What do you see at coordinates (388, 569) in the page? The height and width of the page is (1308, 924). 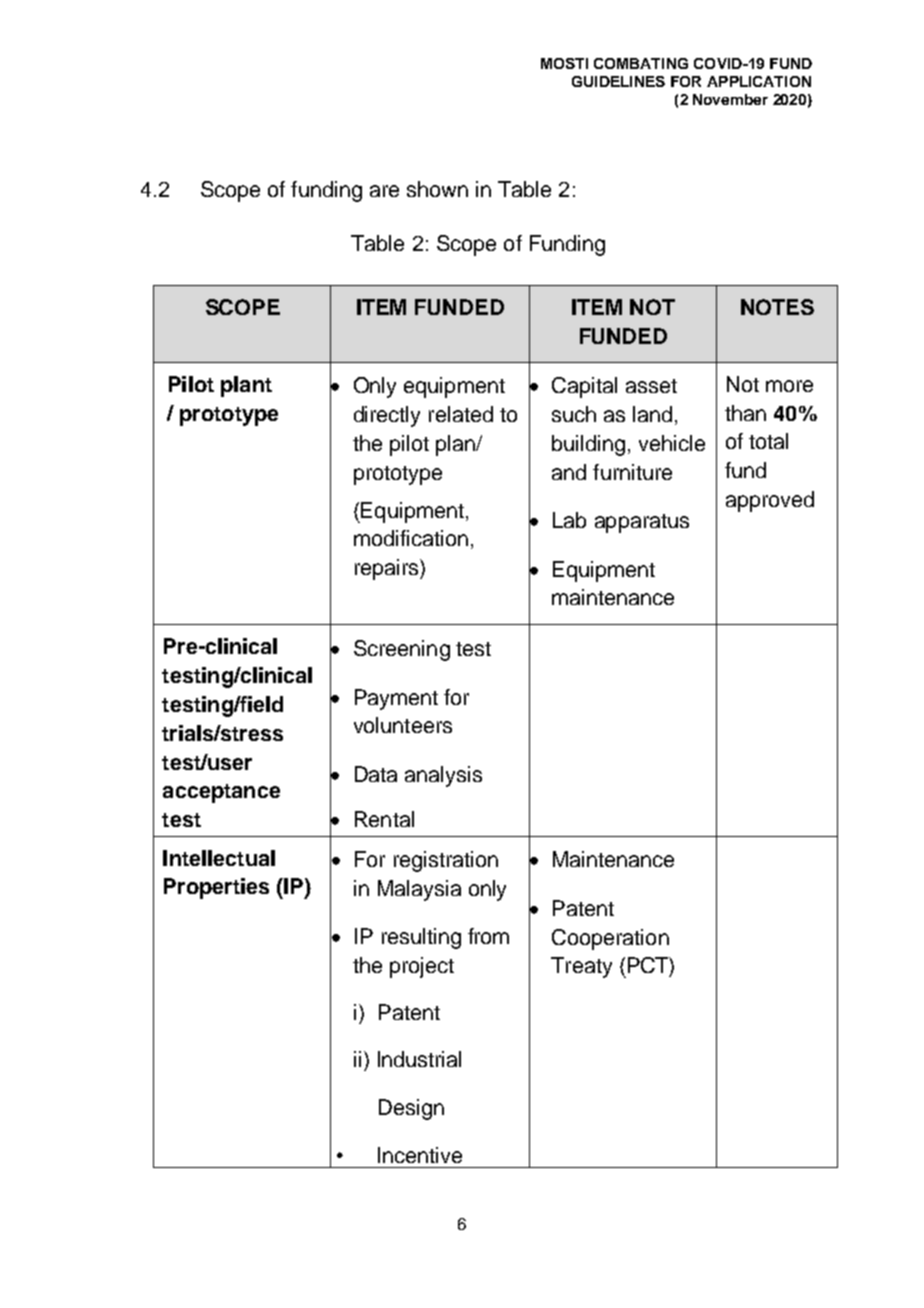 I see `repairs` at bounding box center [388, 569].
